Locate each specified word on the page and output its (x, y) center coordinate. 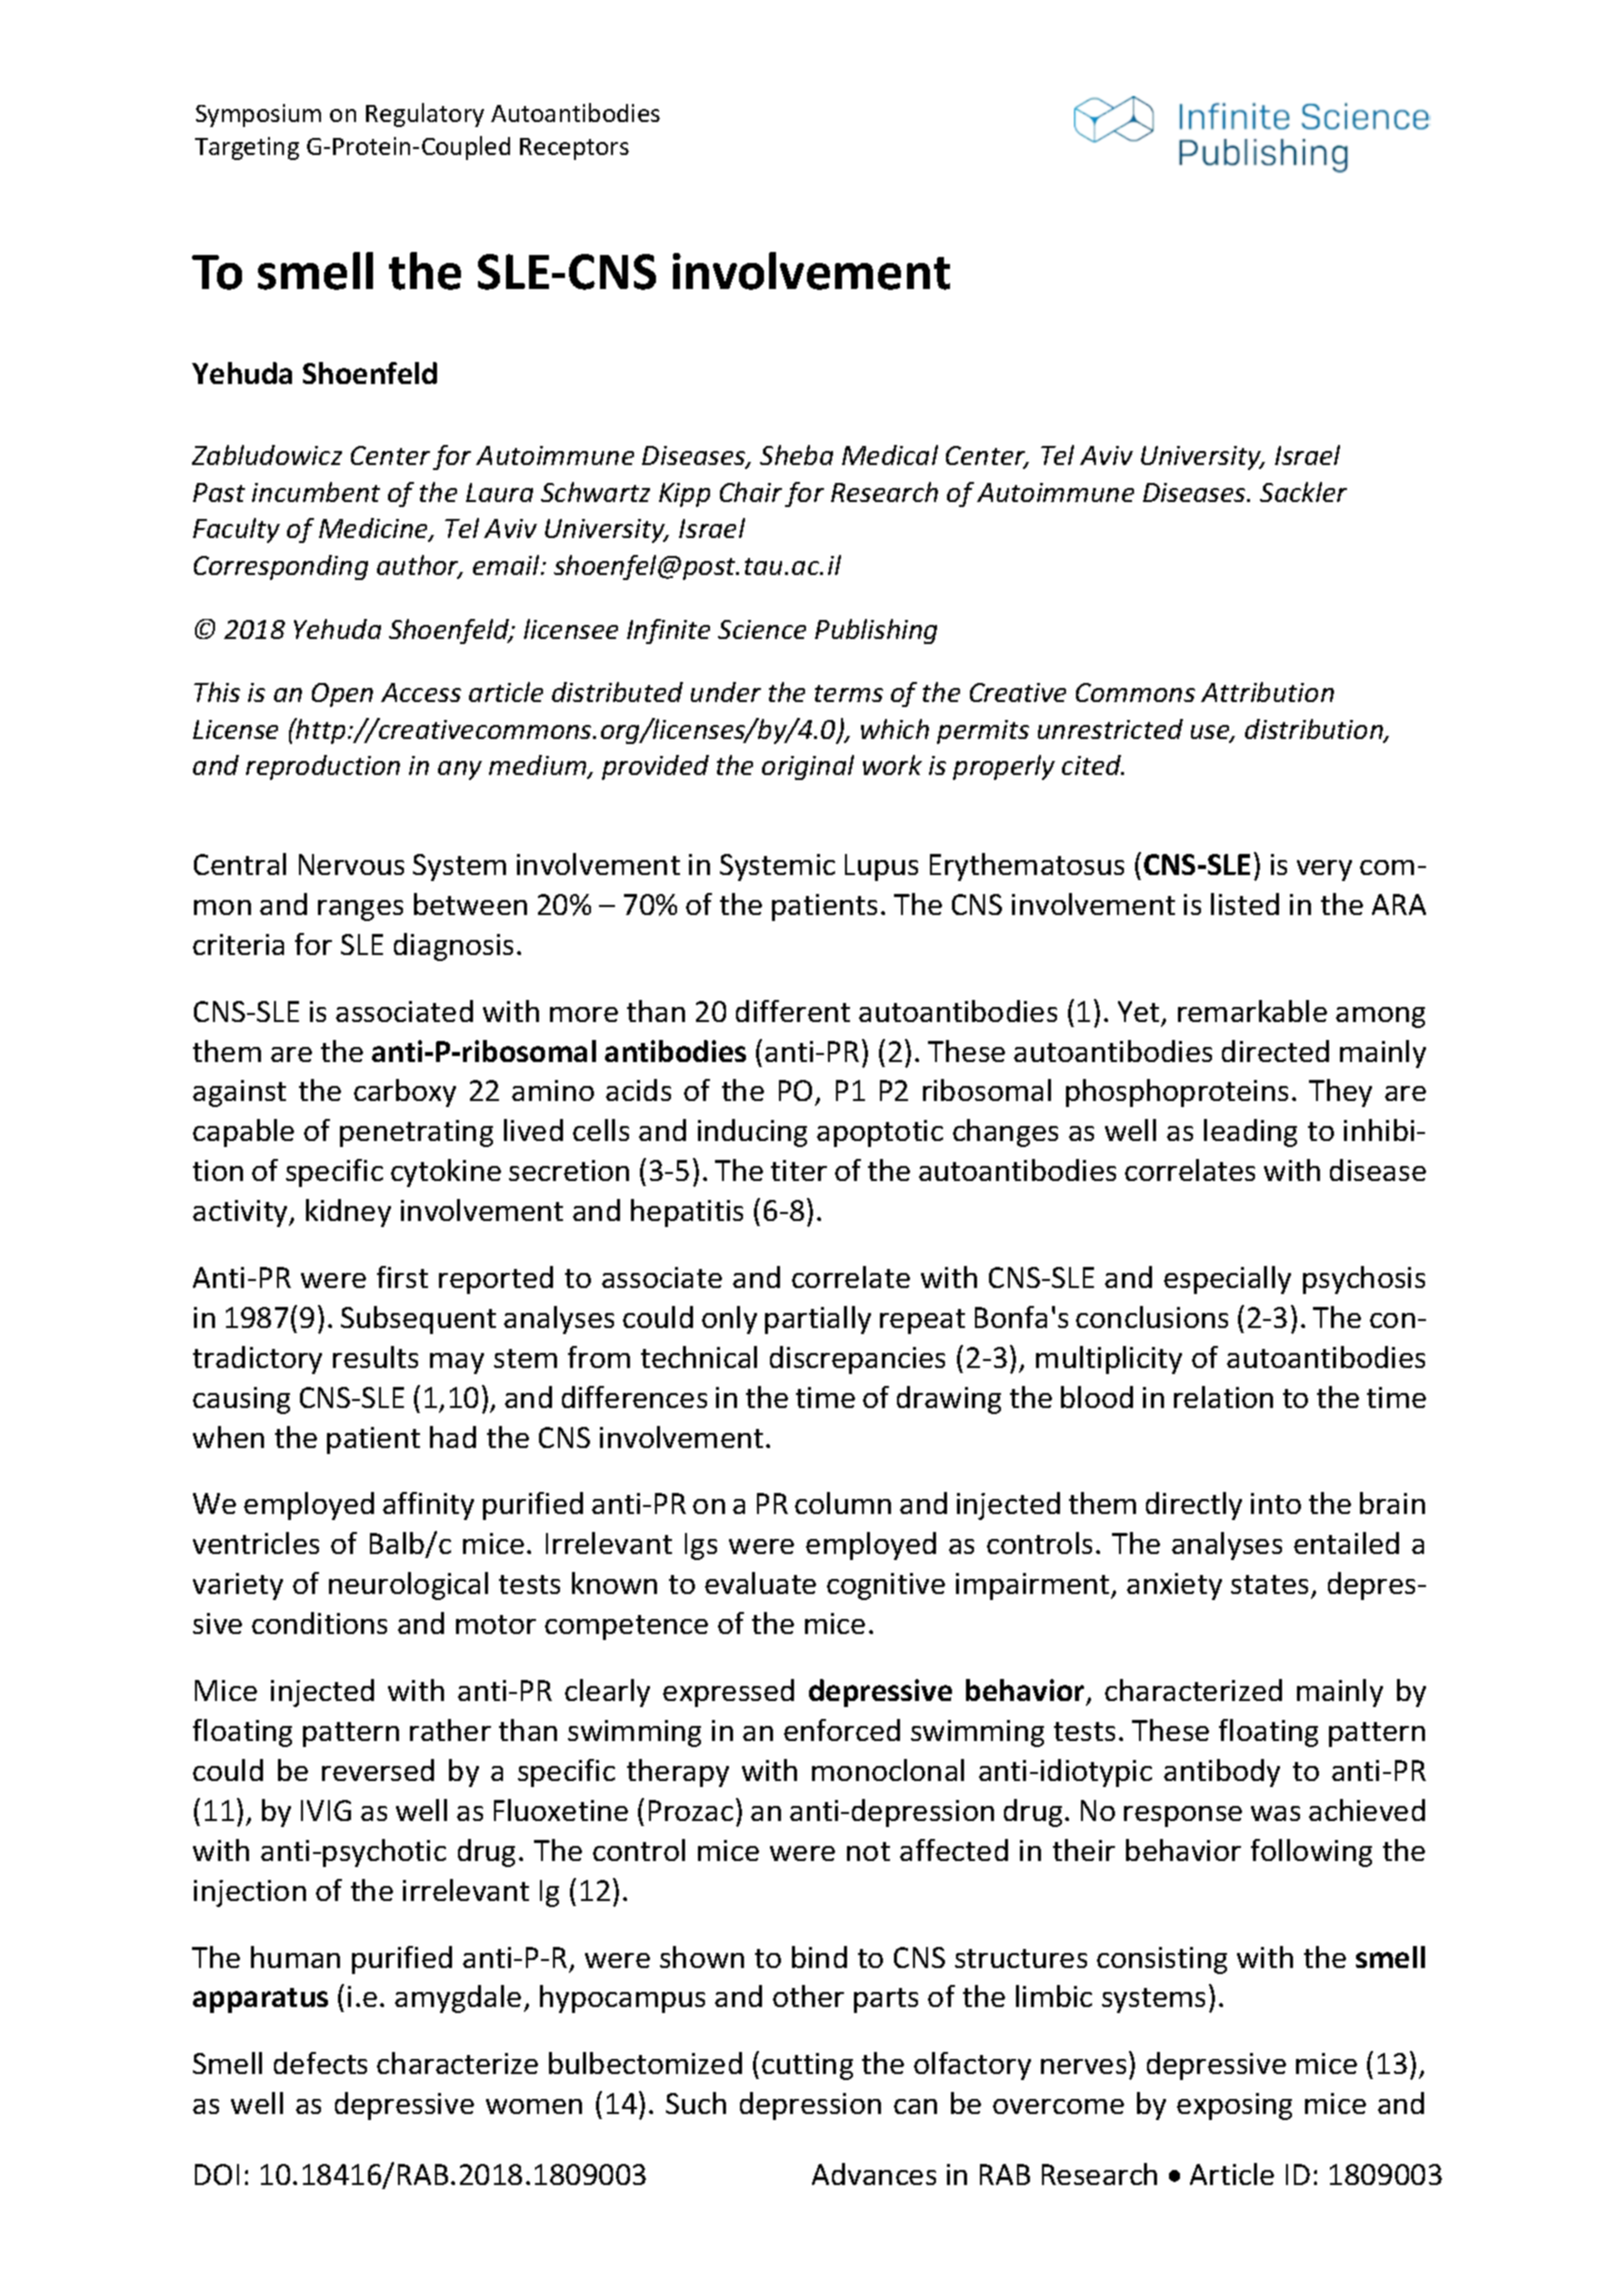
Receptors (574, 149)
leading (1250, 1133)
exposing (1234, 2106)
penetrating (416, 1133)
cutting (807, 2066)
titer (799, 1170)
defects (320, 2063)
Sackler (1303, 492)
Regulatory (425, 115)
